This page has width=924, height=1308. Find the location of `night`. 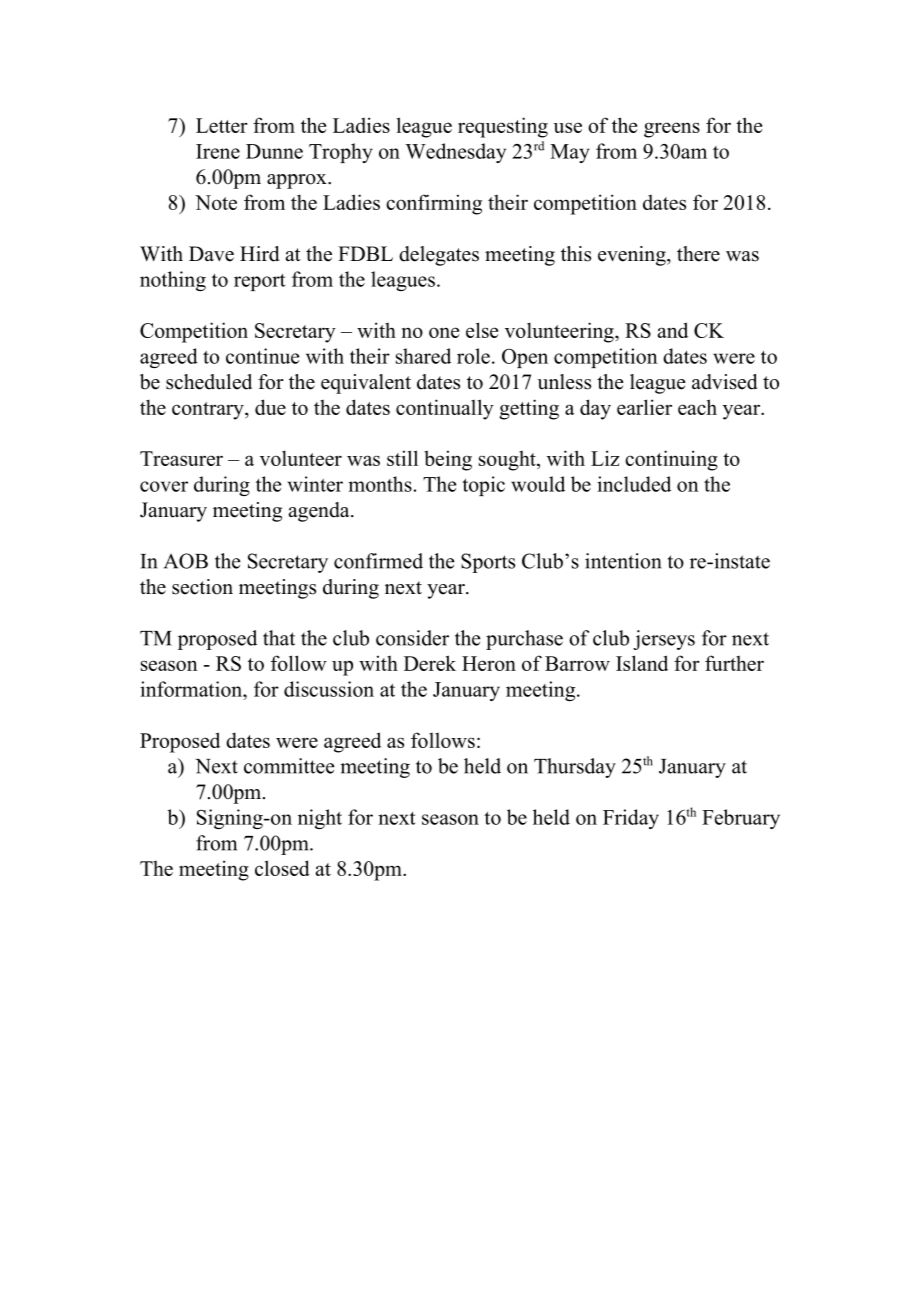

night is located at coordinates (320, 819).
